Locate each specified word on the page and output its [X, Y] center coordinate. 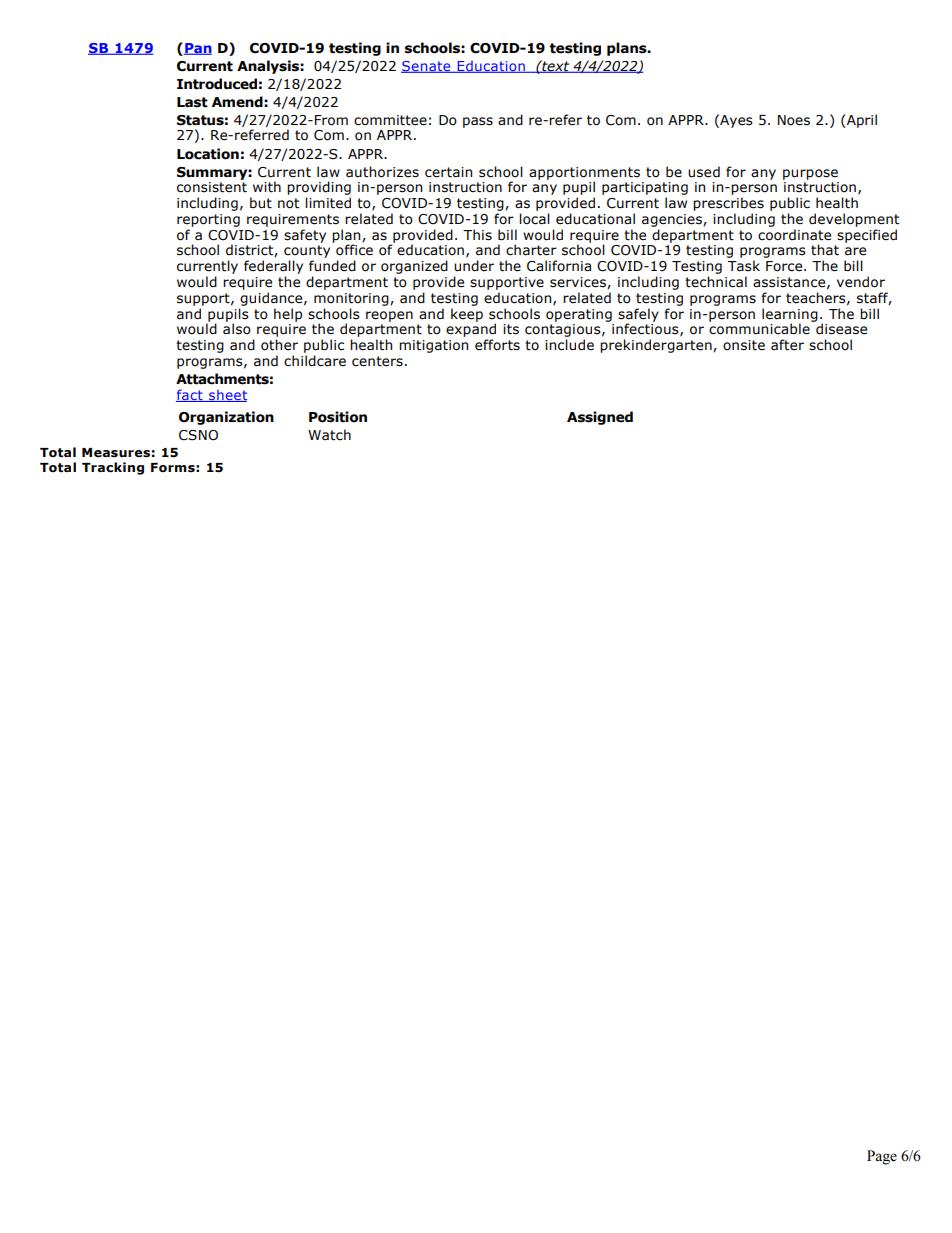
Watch [329, 435]
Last [192, 102]
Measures [116, 453]
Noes [794, 120]
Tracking [113, 468]
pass [478, 122]
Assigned [600, 418]
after [787, 345]
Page [882, 1157]
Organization [226, 418]
